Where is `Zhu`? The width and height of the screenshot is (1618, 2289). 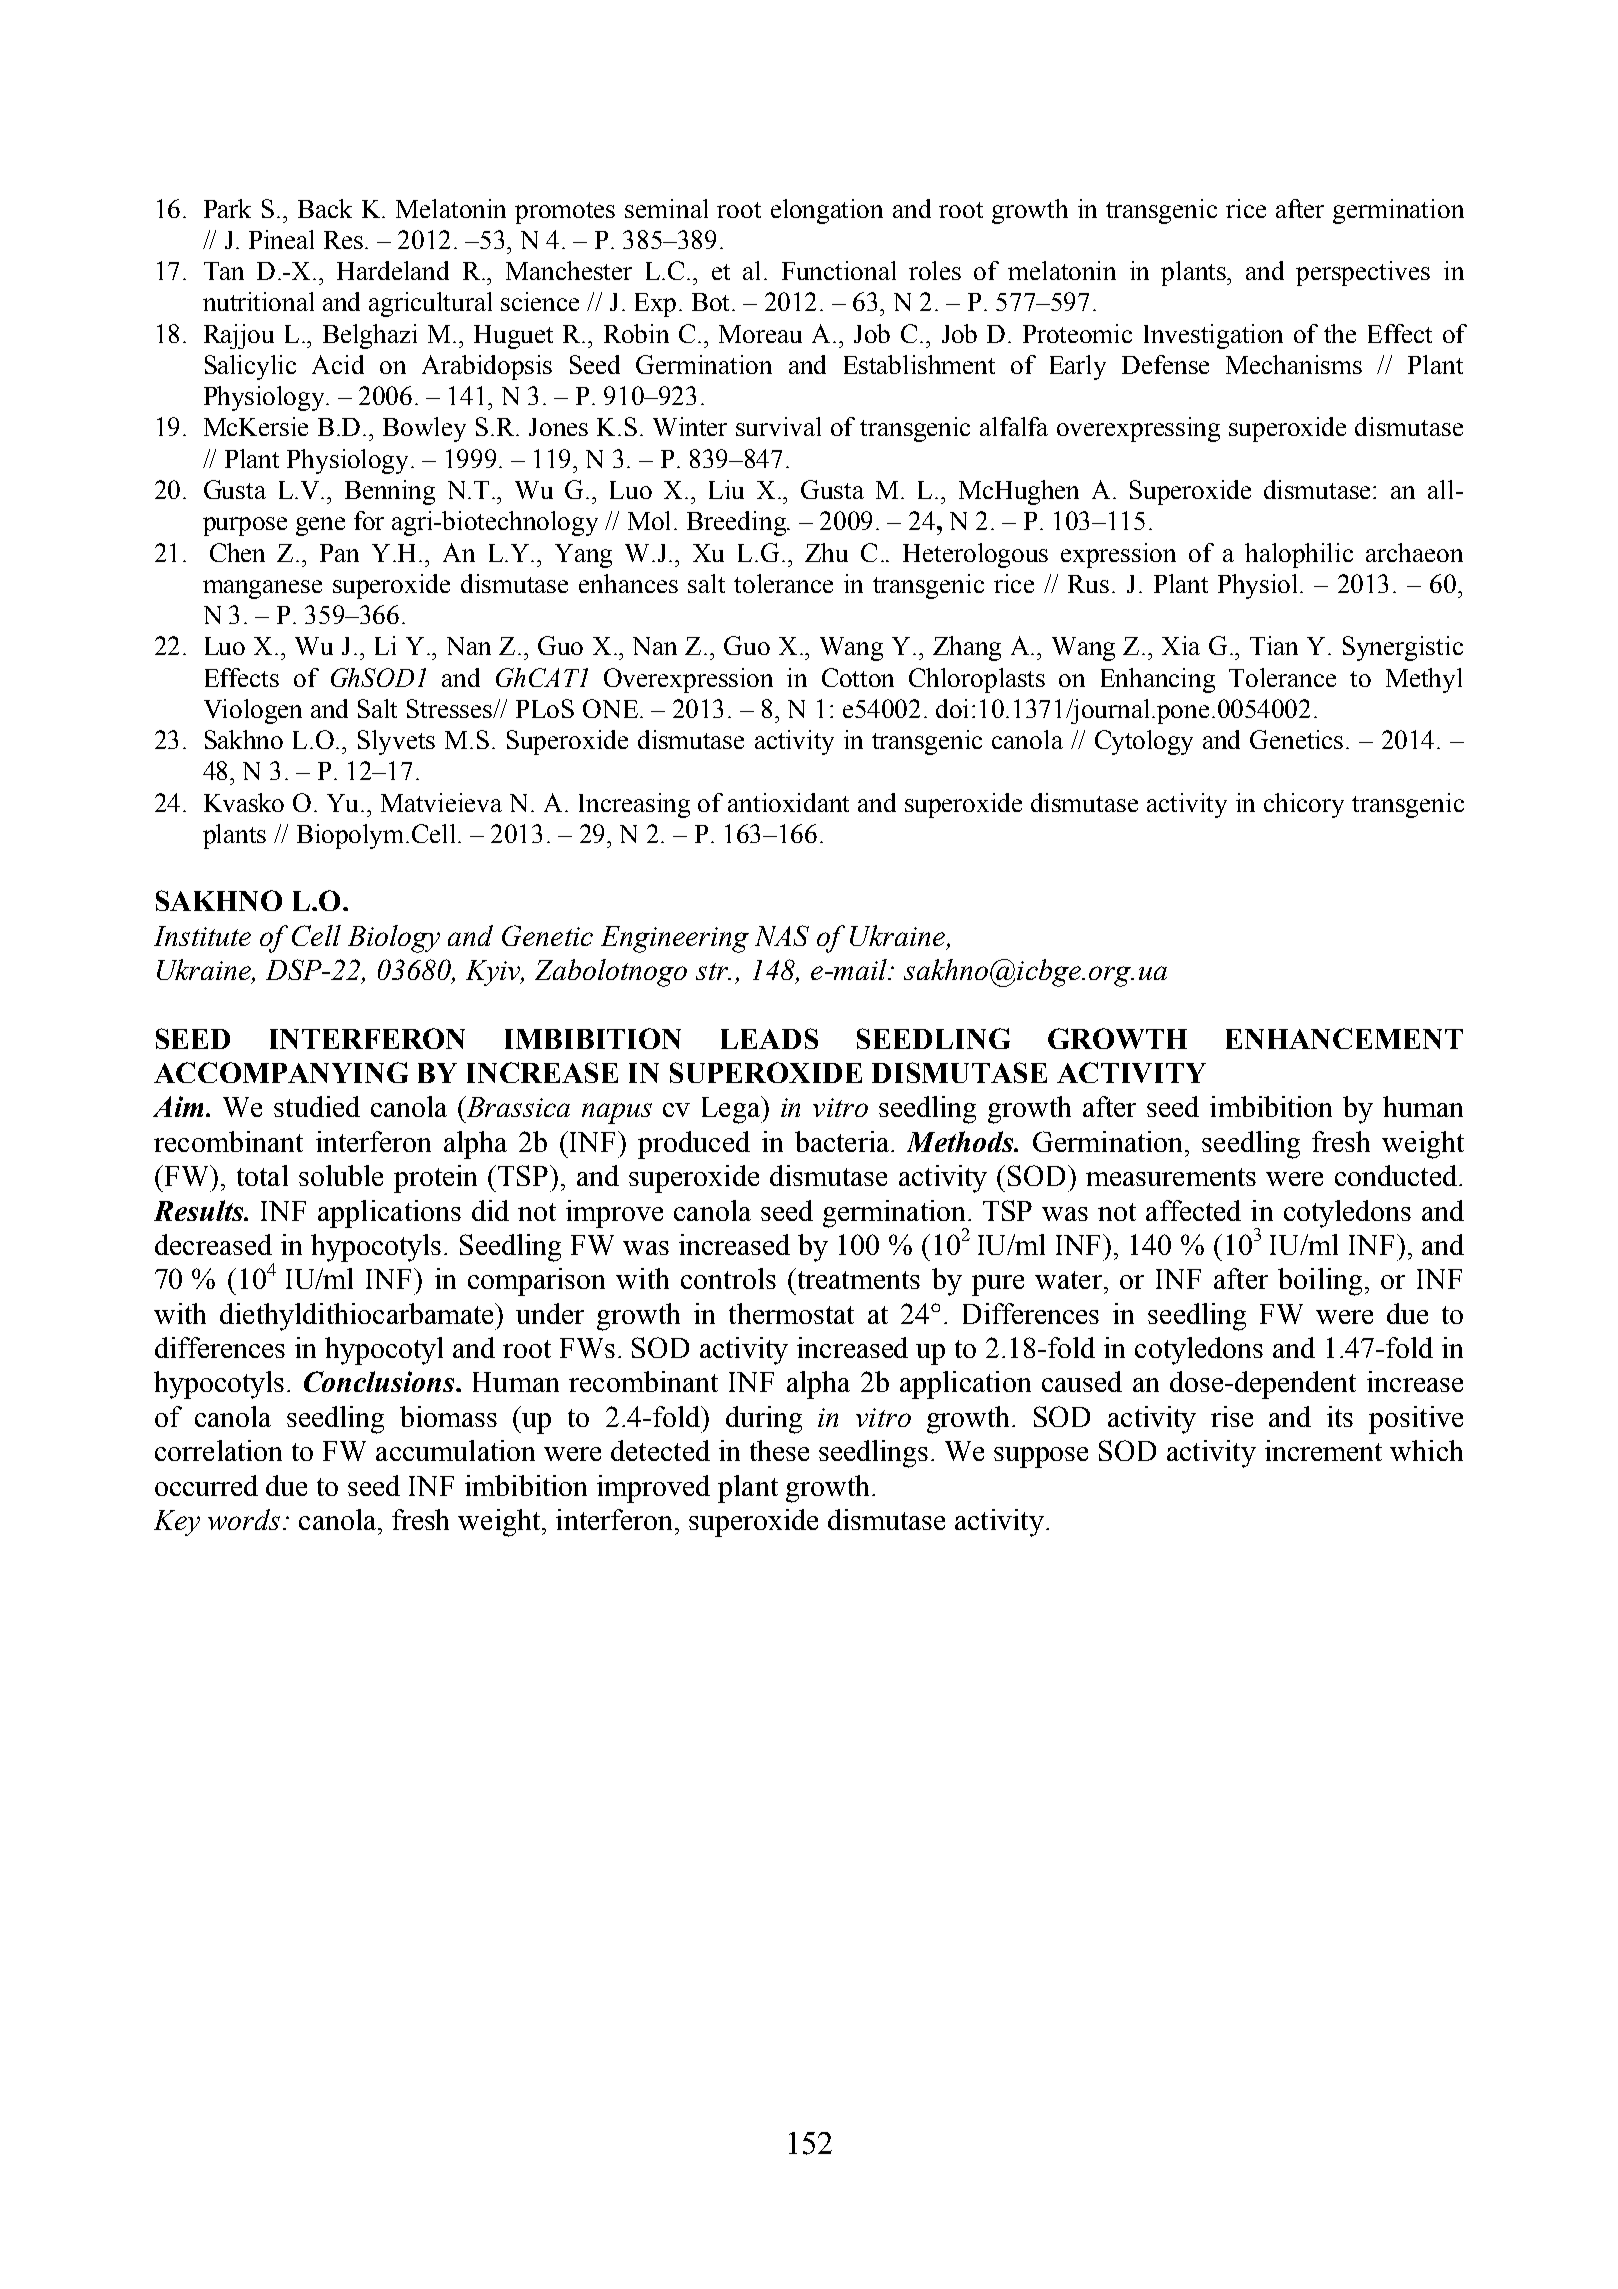
Zhu is located at coordinates (826, 552).
